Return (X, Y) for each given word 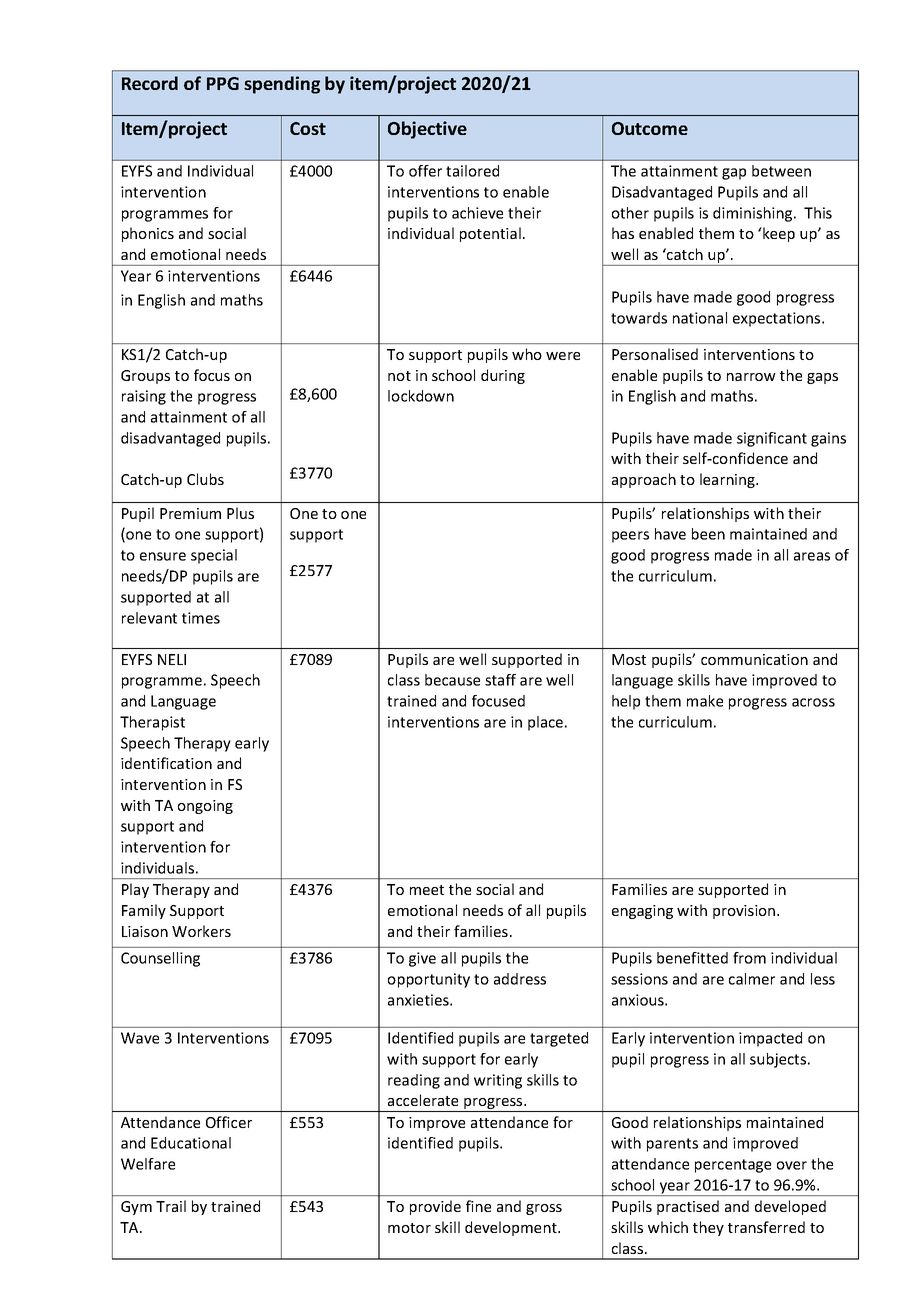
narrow (751, 377)
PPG (223, 83)
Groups (145, 377)
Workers (201, 931)
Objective (427, 130)
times (201, 618)
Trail (171, 1206)
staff (500, 680)
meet (427, 890)
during (503, 376)
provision (745, 912)
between (781, 171)
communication (754, 659)
